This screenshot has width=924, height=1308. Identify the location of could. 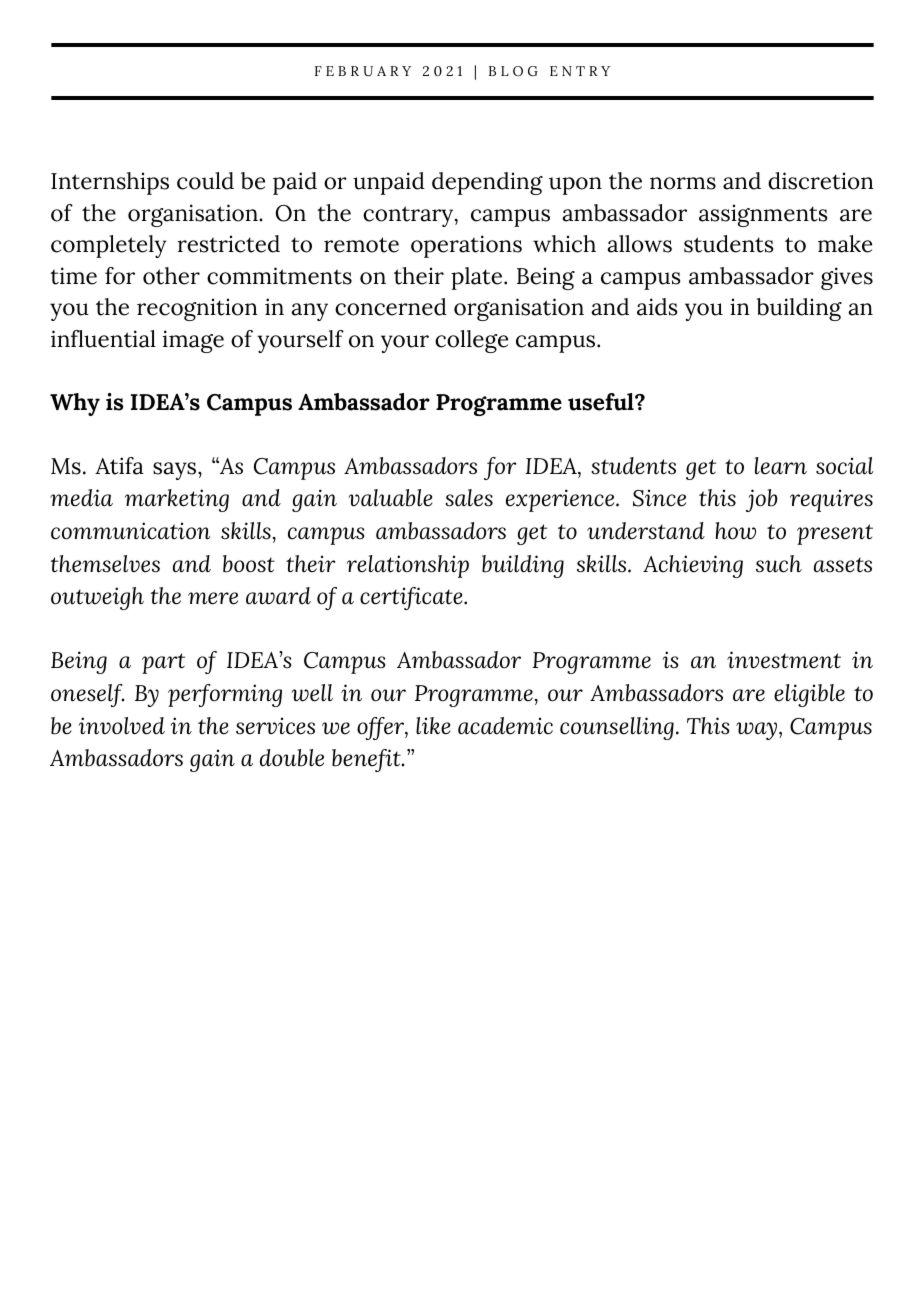
(205, 181).
